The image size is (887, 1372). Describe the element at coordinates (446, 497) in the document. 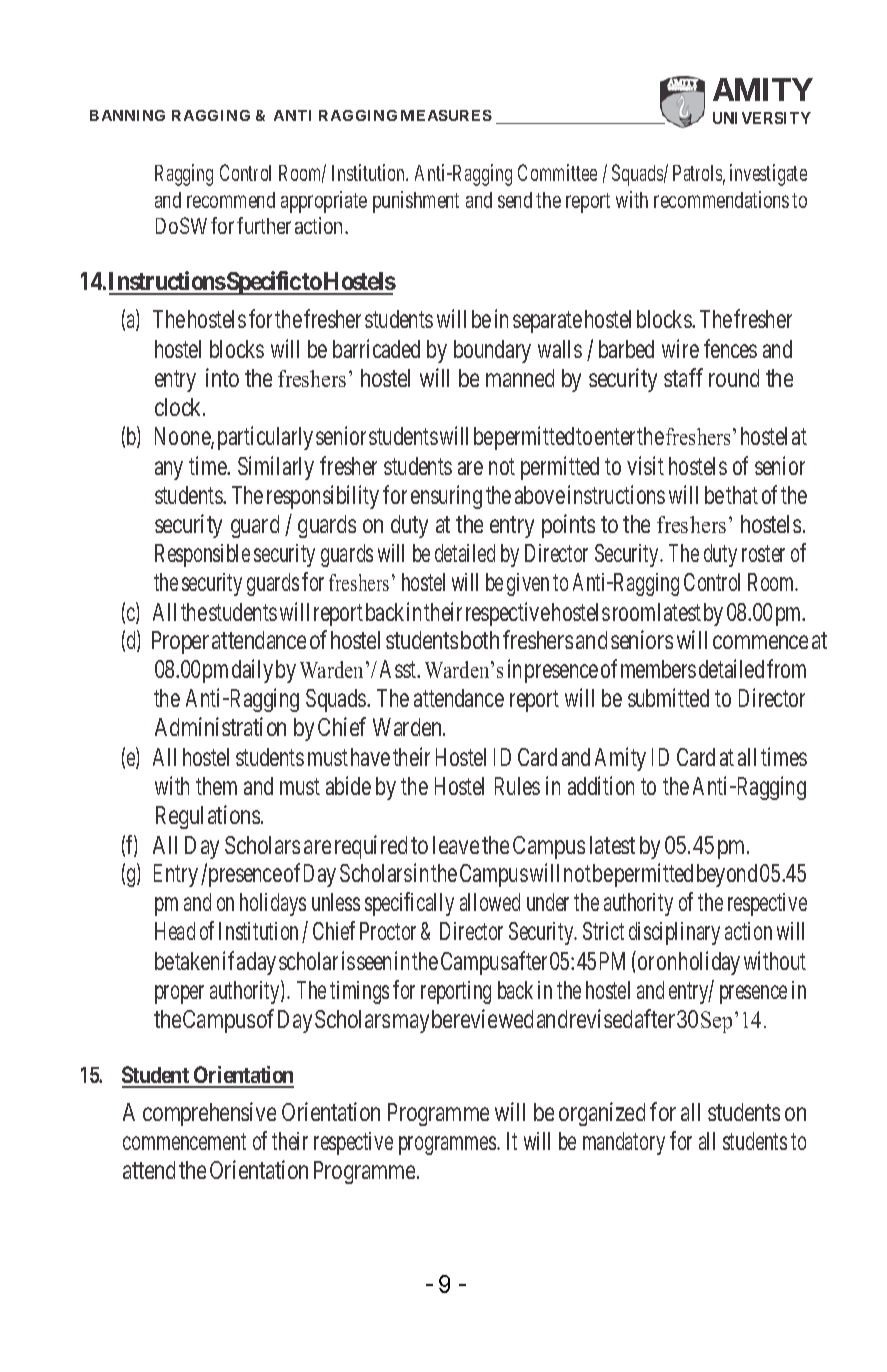

I see `ensuring` at that location.
